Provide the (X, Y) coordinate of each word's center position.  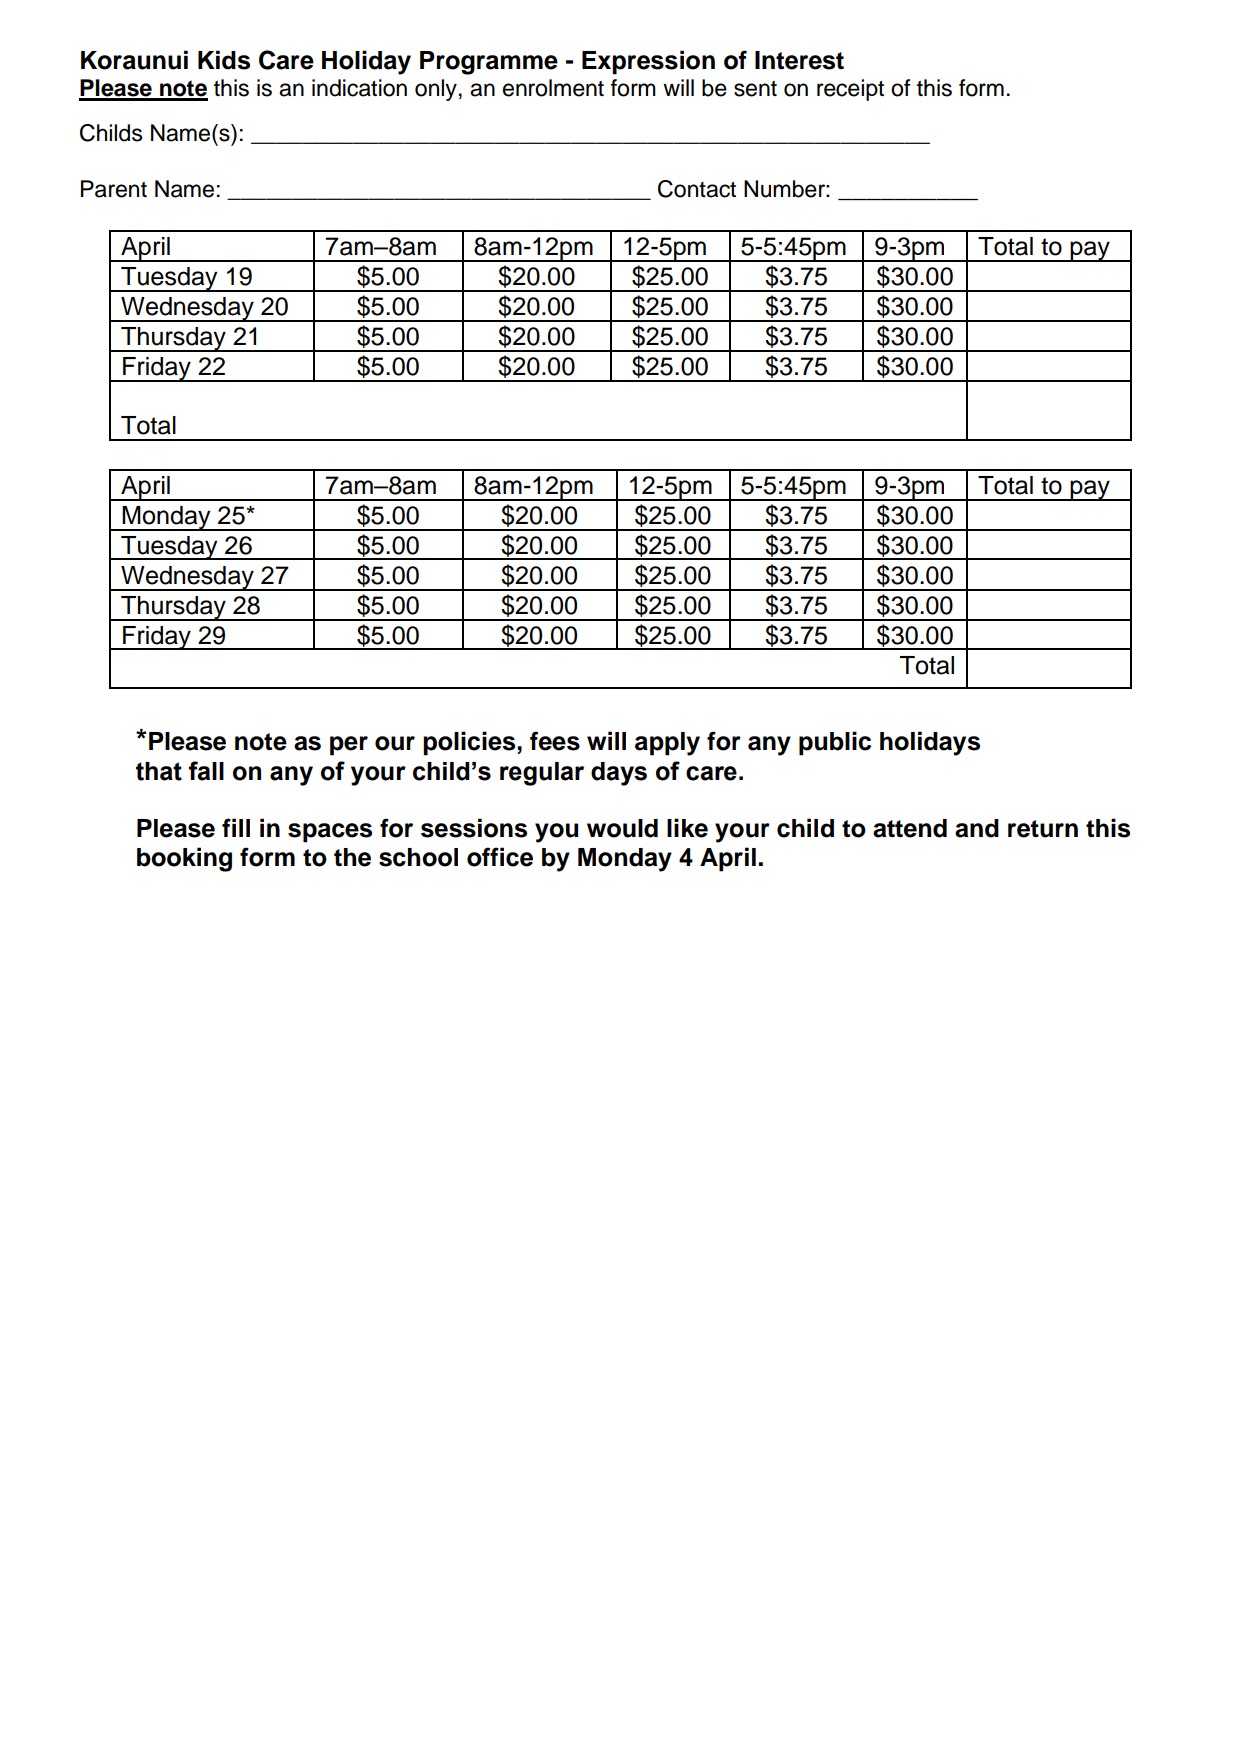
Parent (114, 189)
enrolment (553, 88)
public (835, 743)
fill (236, 827)
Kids (224, 60)
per (349, 746)
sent (755, 89)
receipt (850, 90)
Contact (697, 189)
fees (555, 741)
